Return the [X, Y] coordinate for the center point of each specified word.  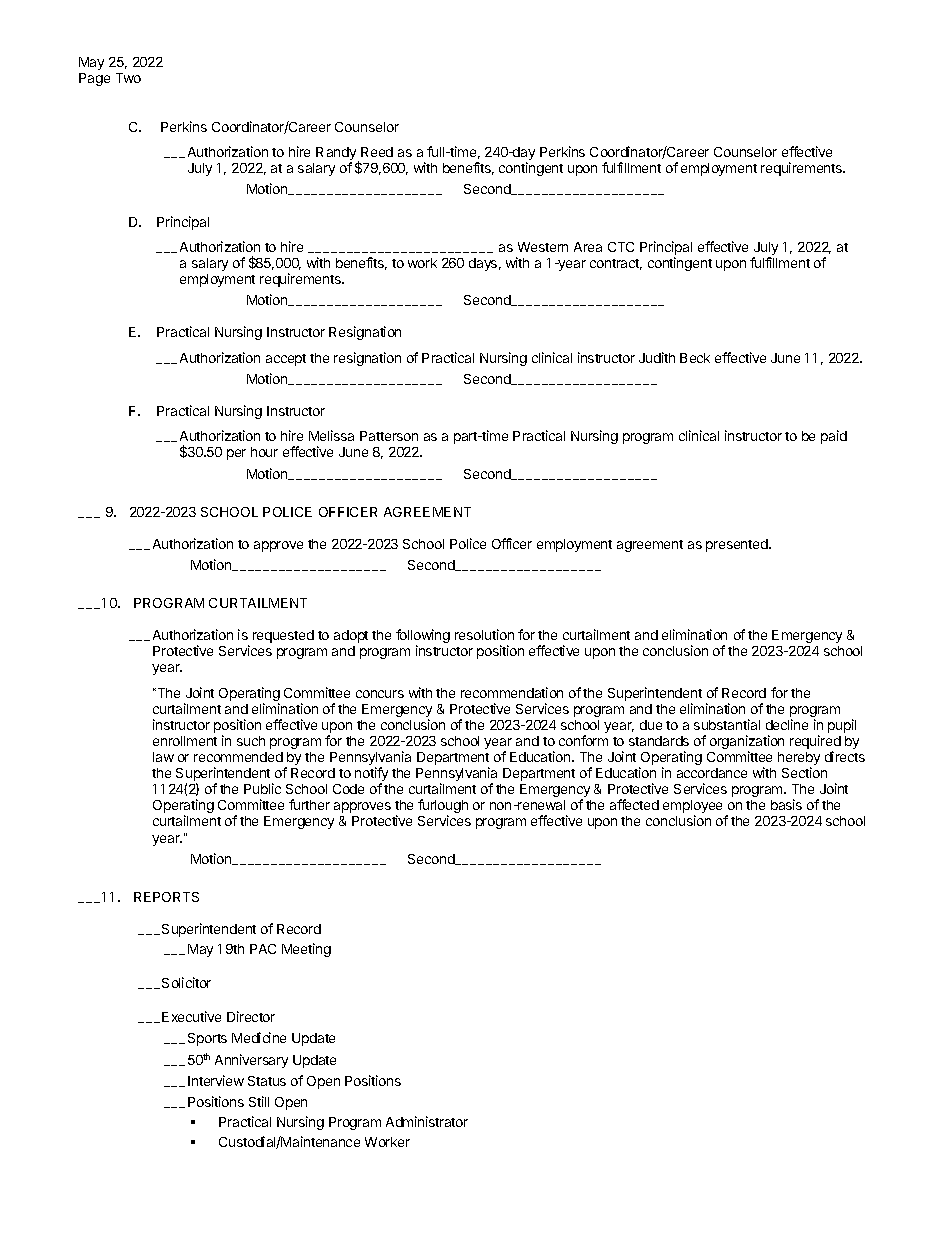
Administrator [427, 1121]
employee [692, 808]
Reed [377, 152]
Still [259, 1101]
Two [128, 78]
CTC [621, 247]
